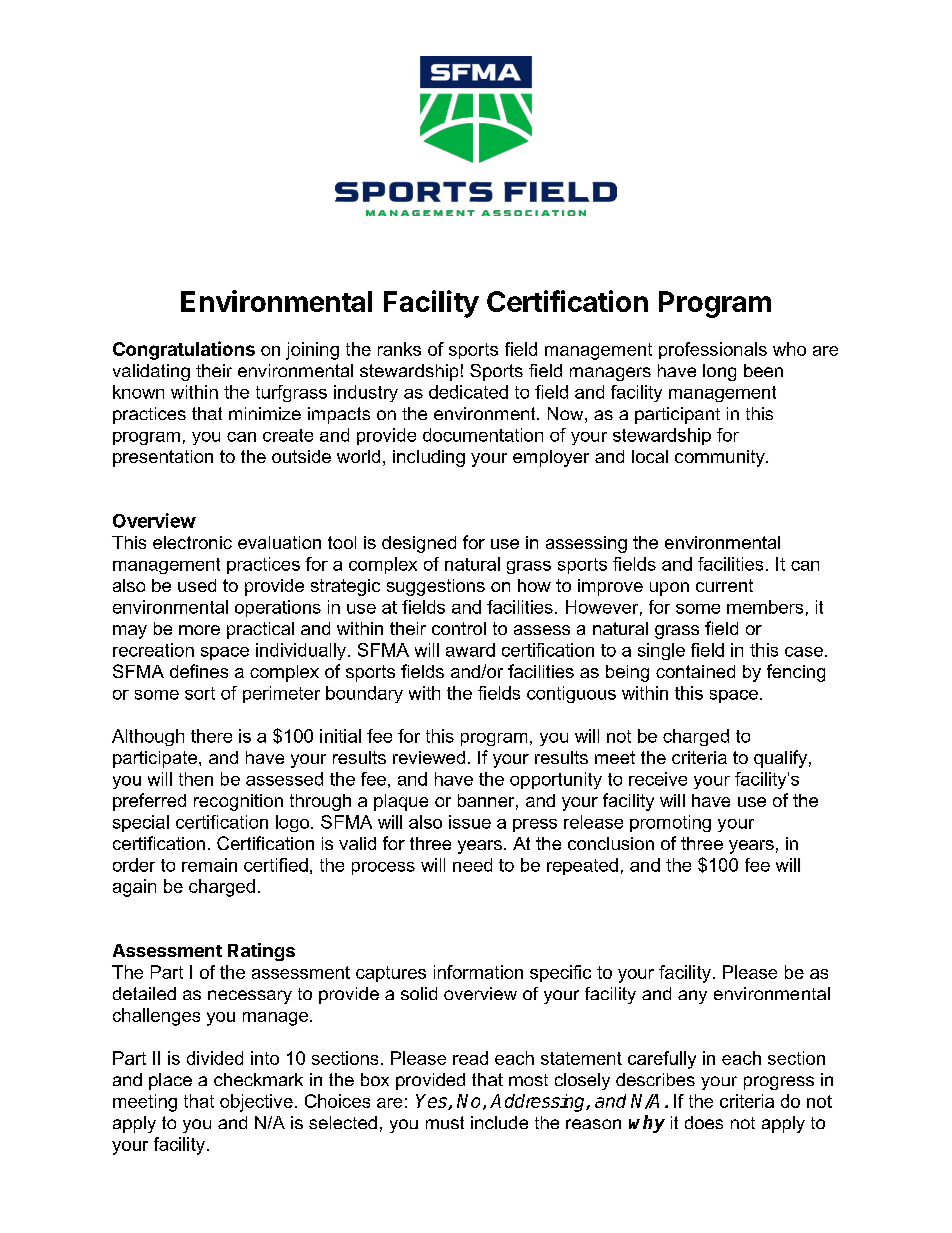 This document has width=952, height=1233. I want to click on objective, so click(256, 1103).
